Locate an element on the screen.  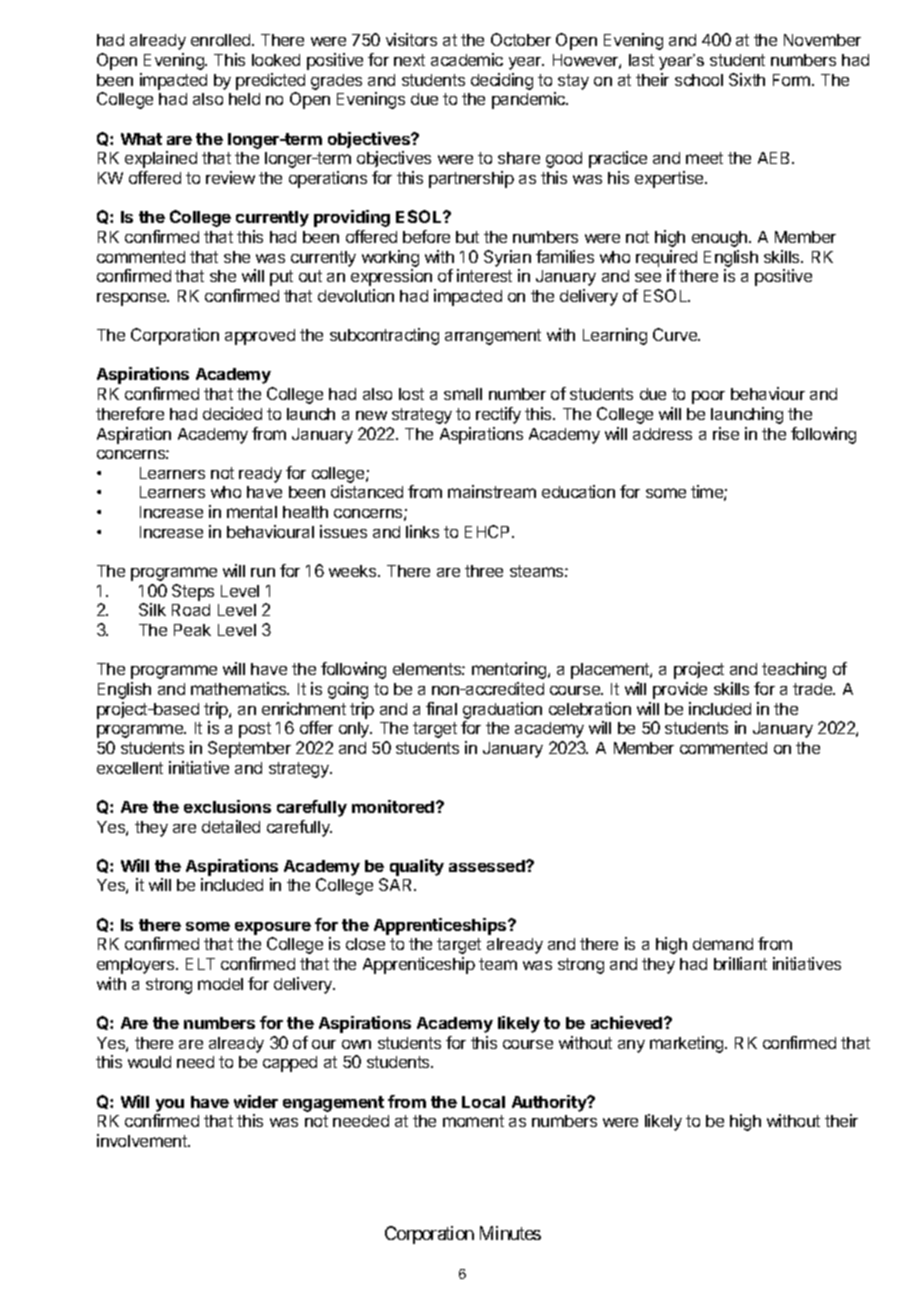
marketing is located at coordinates (688, 1044).
